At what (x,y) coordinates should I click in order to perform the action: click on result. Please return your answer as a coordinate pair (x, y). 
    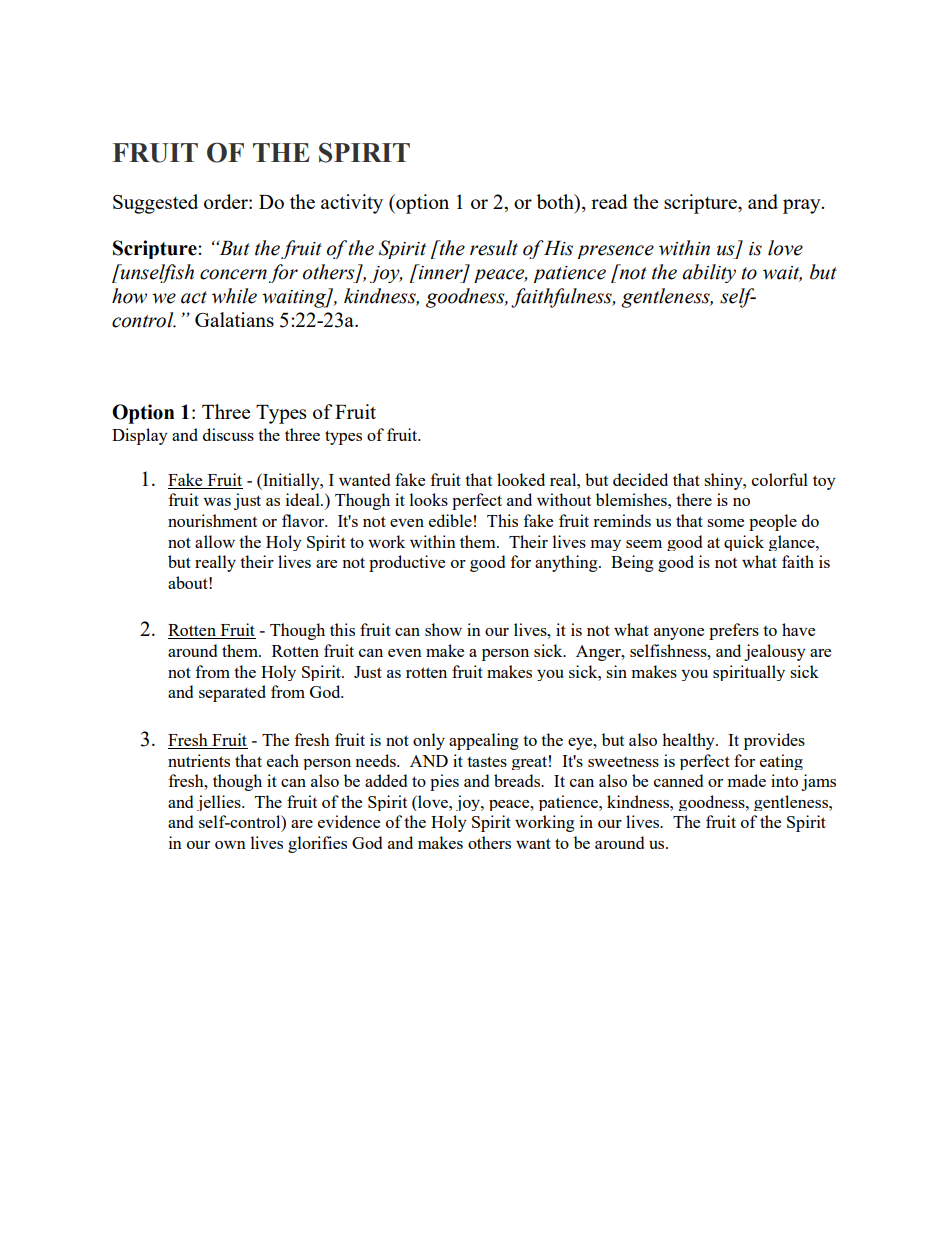
    Looking at the image, I should click on (494, 248).
